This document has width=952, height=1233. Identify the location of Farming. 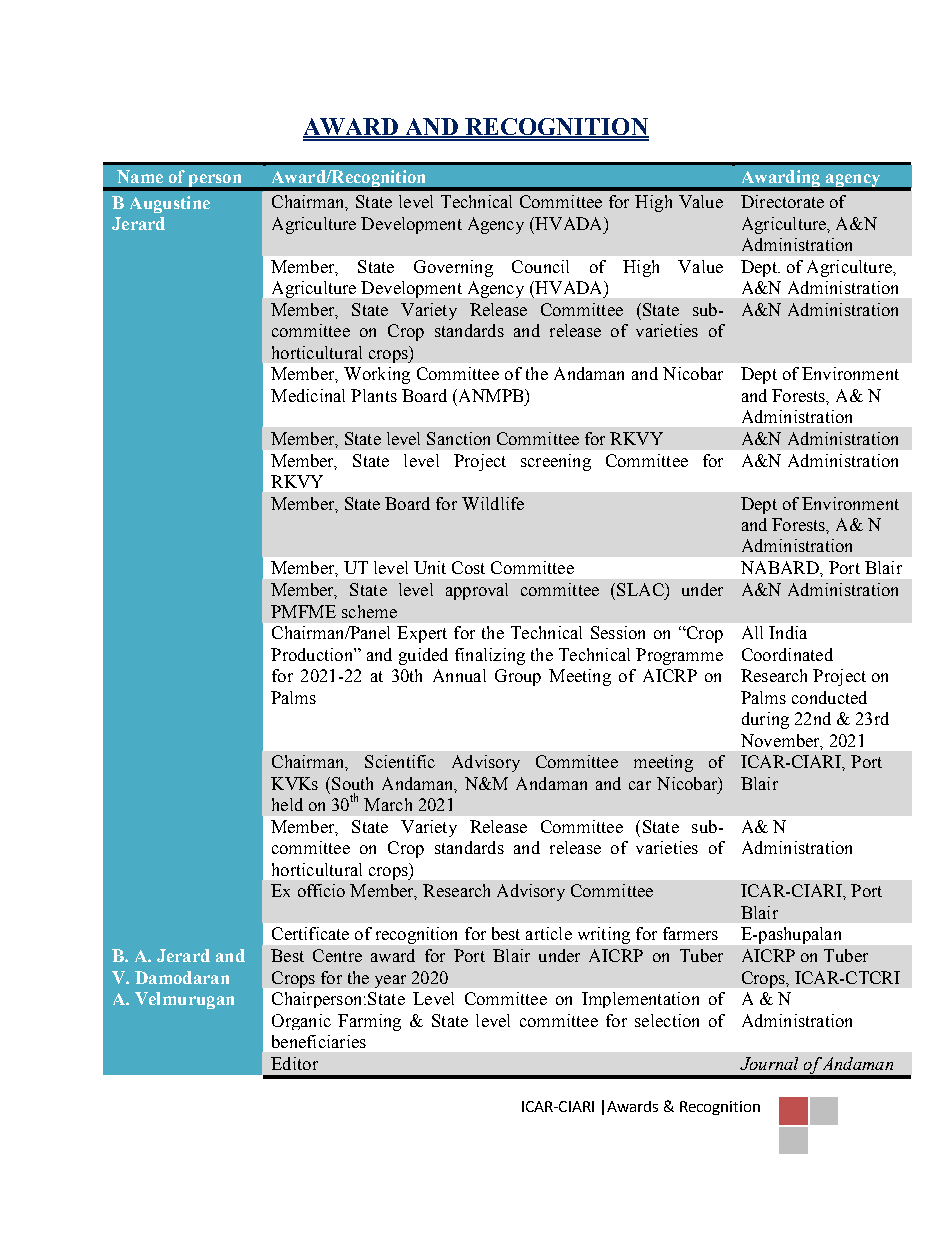
(369, 1022).
